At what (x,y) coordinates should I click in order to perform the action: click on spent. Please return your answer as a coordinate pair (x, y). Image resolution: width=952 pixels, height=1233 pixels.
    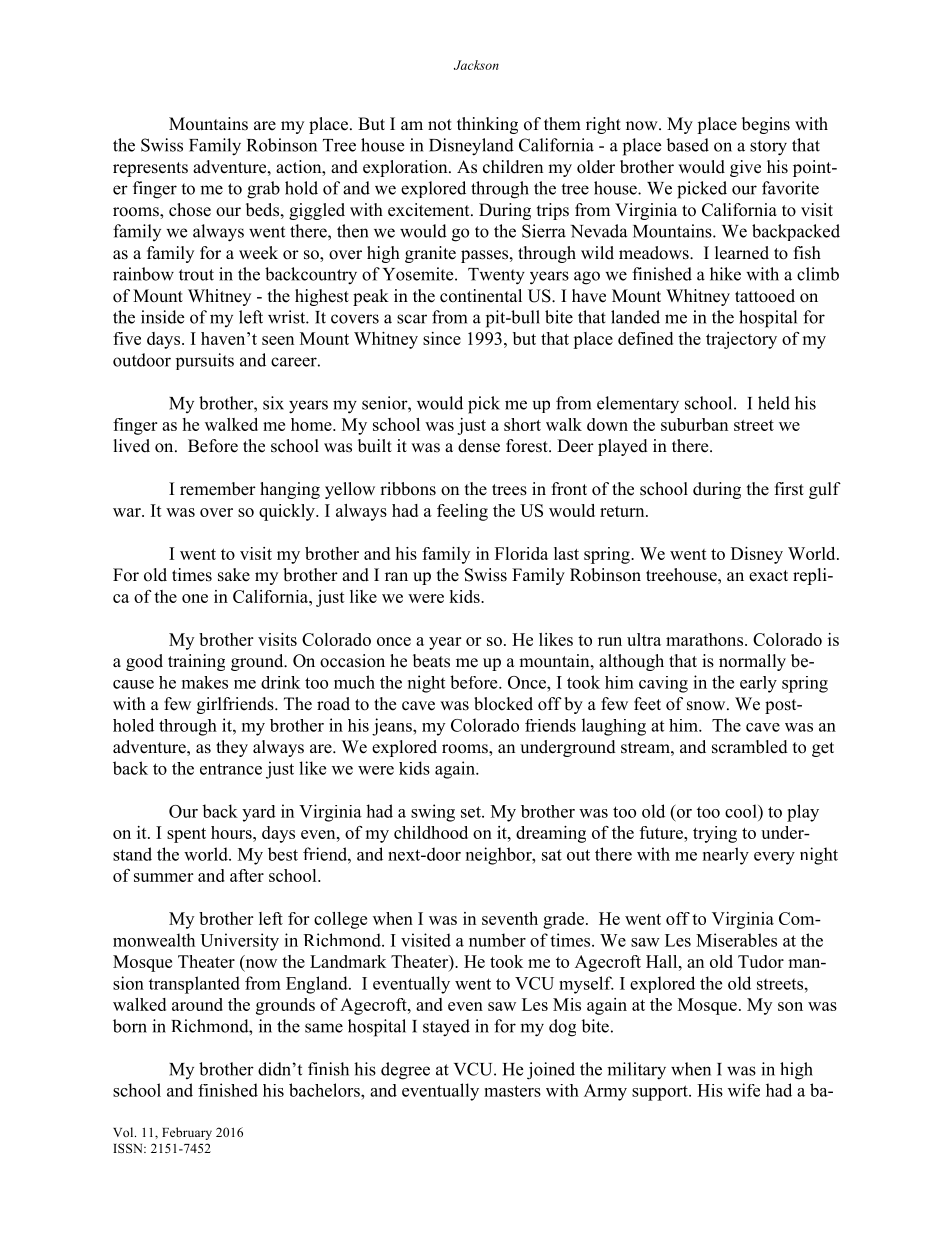
    Looking at the image, I should click on (186, 835).
